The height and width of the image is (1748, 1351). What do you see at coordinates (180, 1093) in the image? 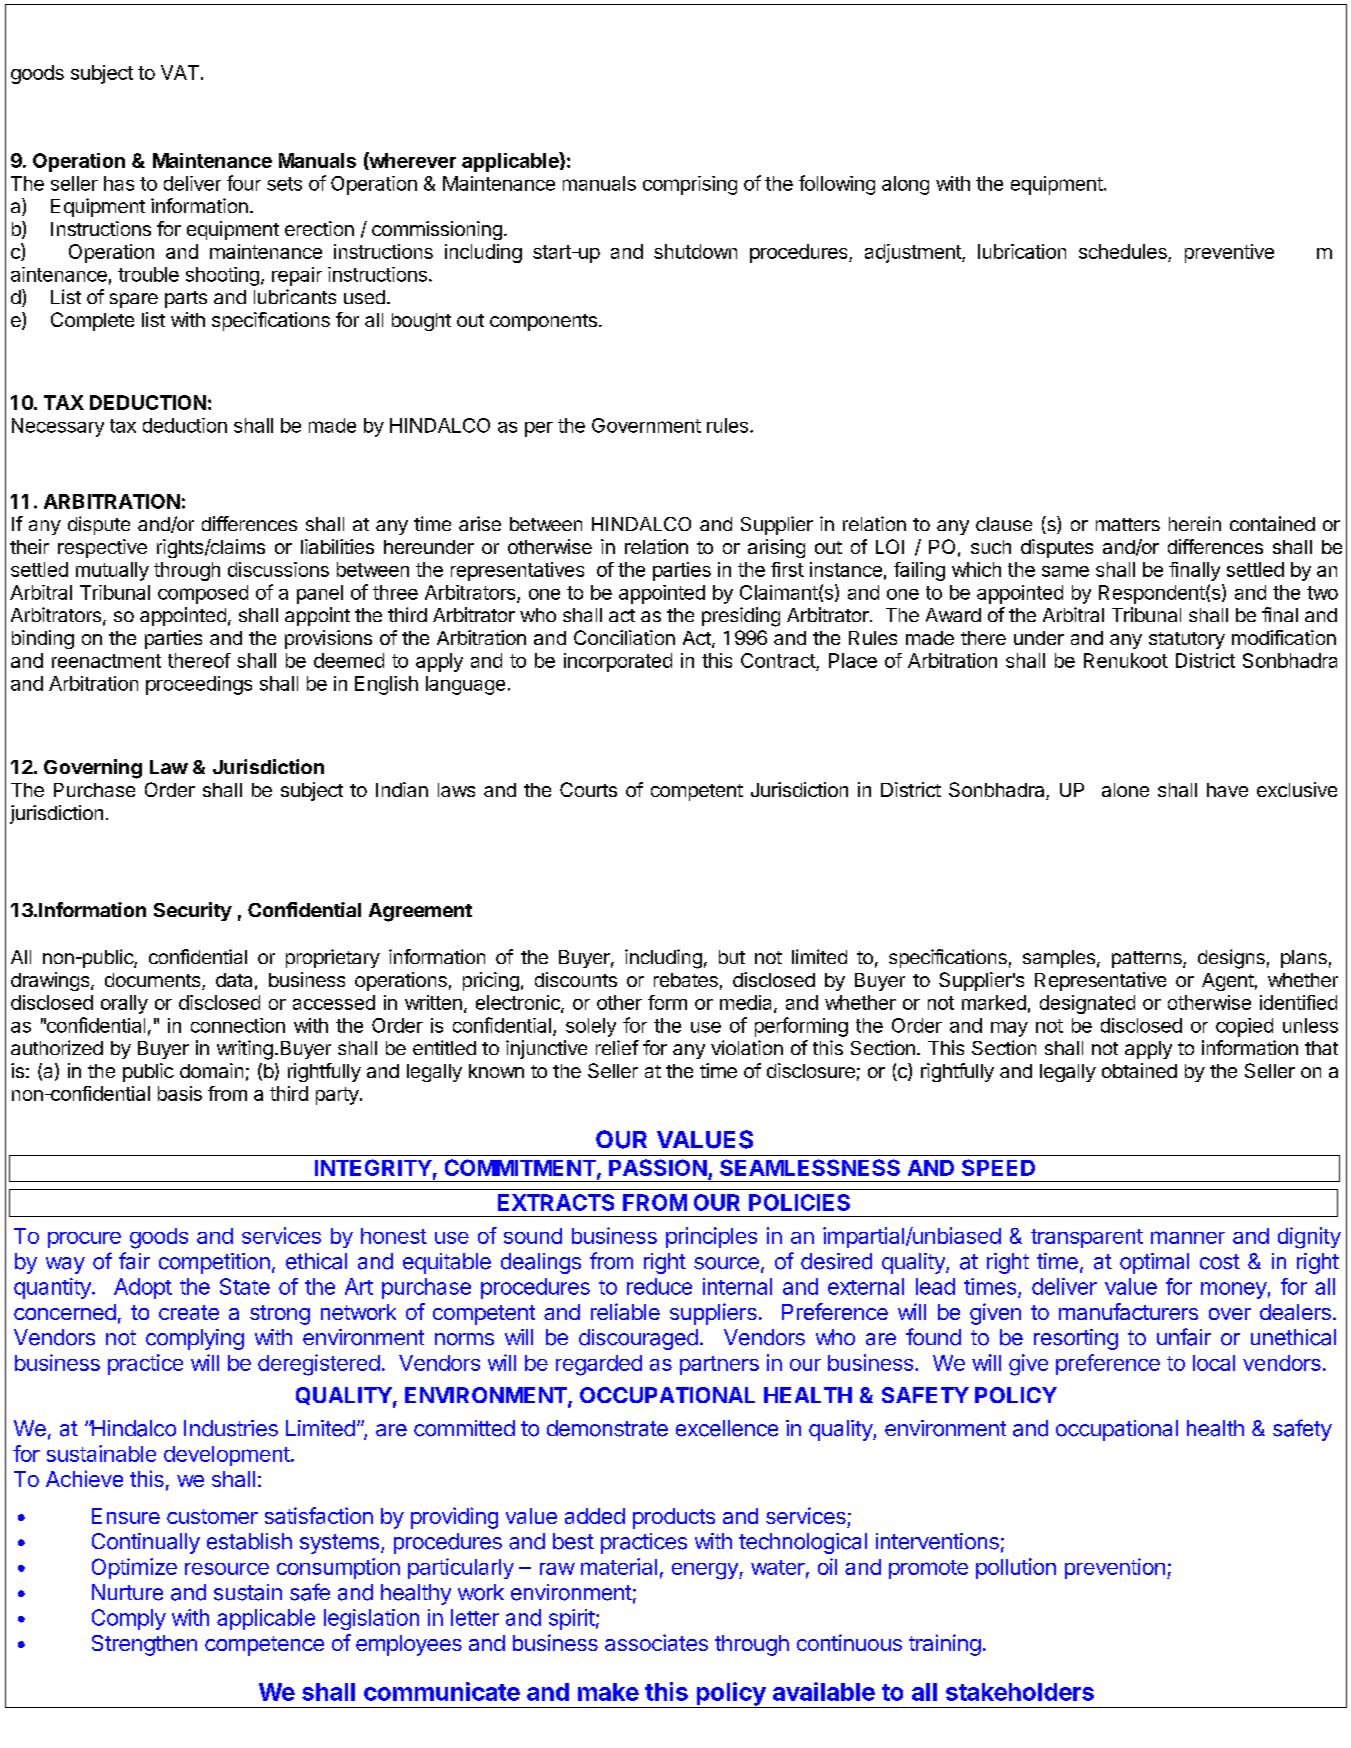
I see `basis` at bounding box center [180, 1093].
